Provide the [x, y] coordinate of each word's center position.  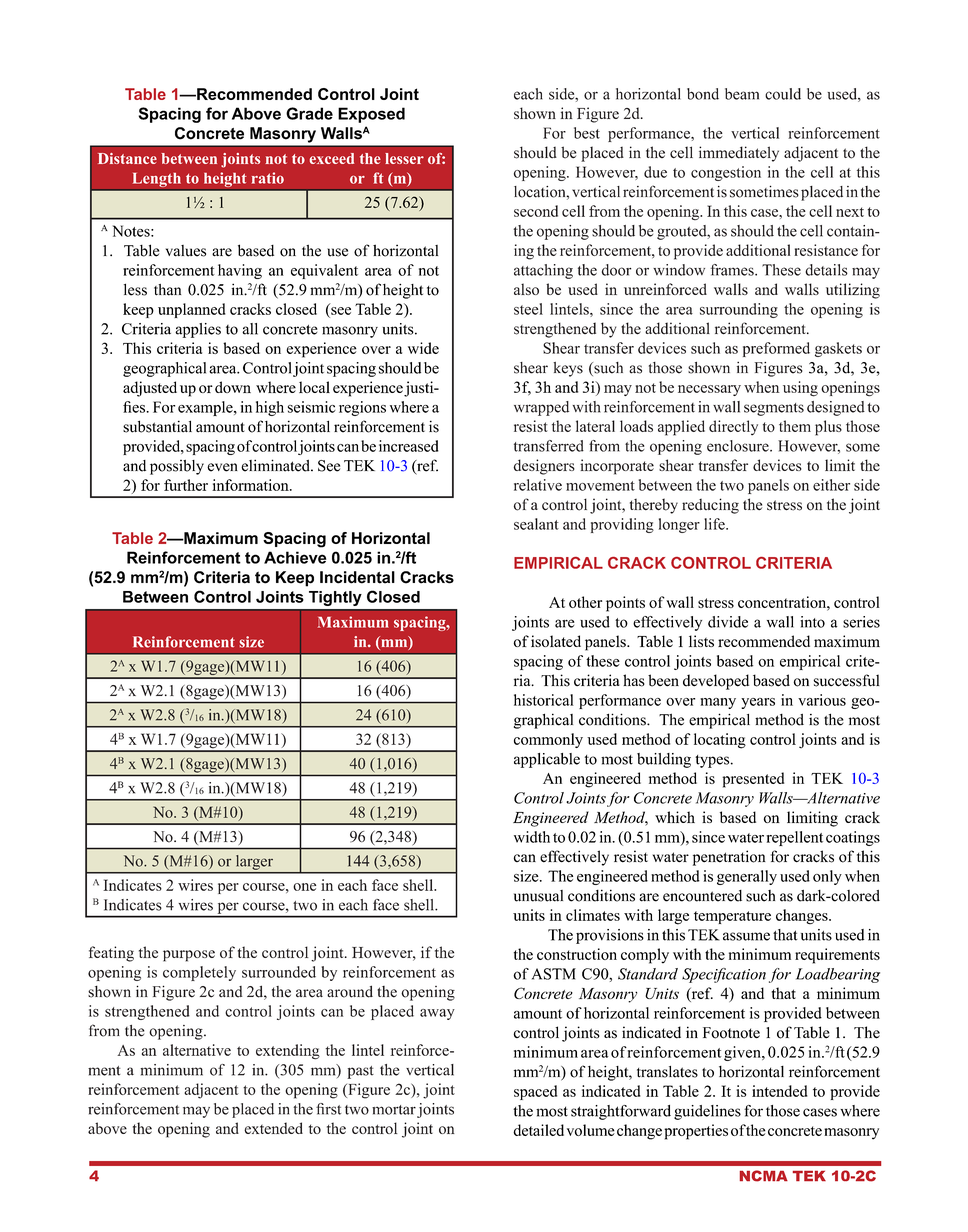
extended [273, 1128]
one [304, 887]
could [783, 94]
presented [753, 780]
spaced [535, 1092]
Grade [309, 113]
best [587, 133]
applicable [547, 760]
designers [544, 467]
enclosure [739, 446]
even [222, 467]
